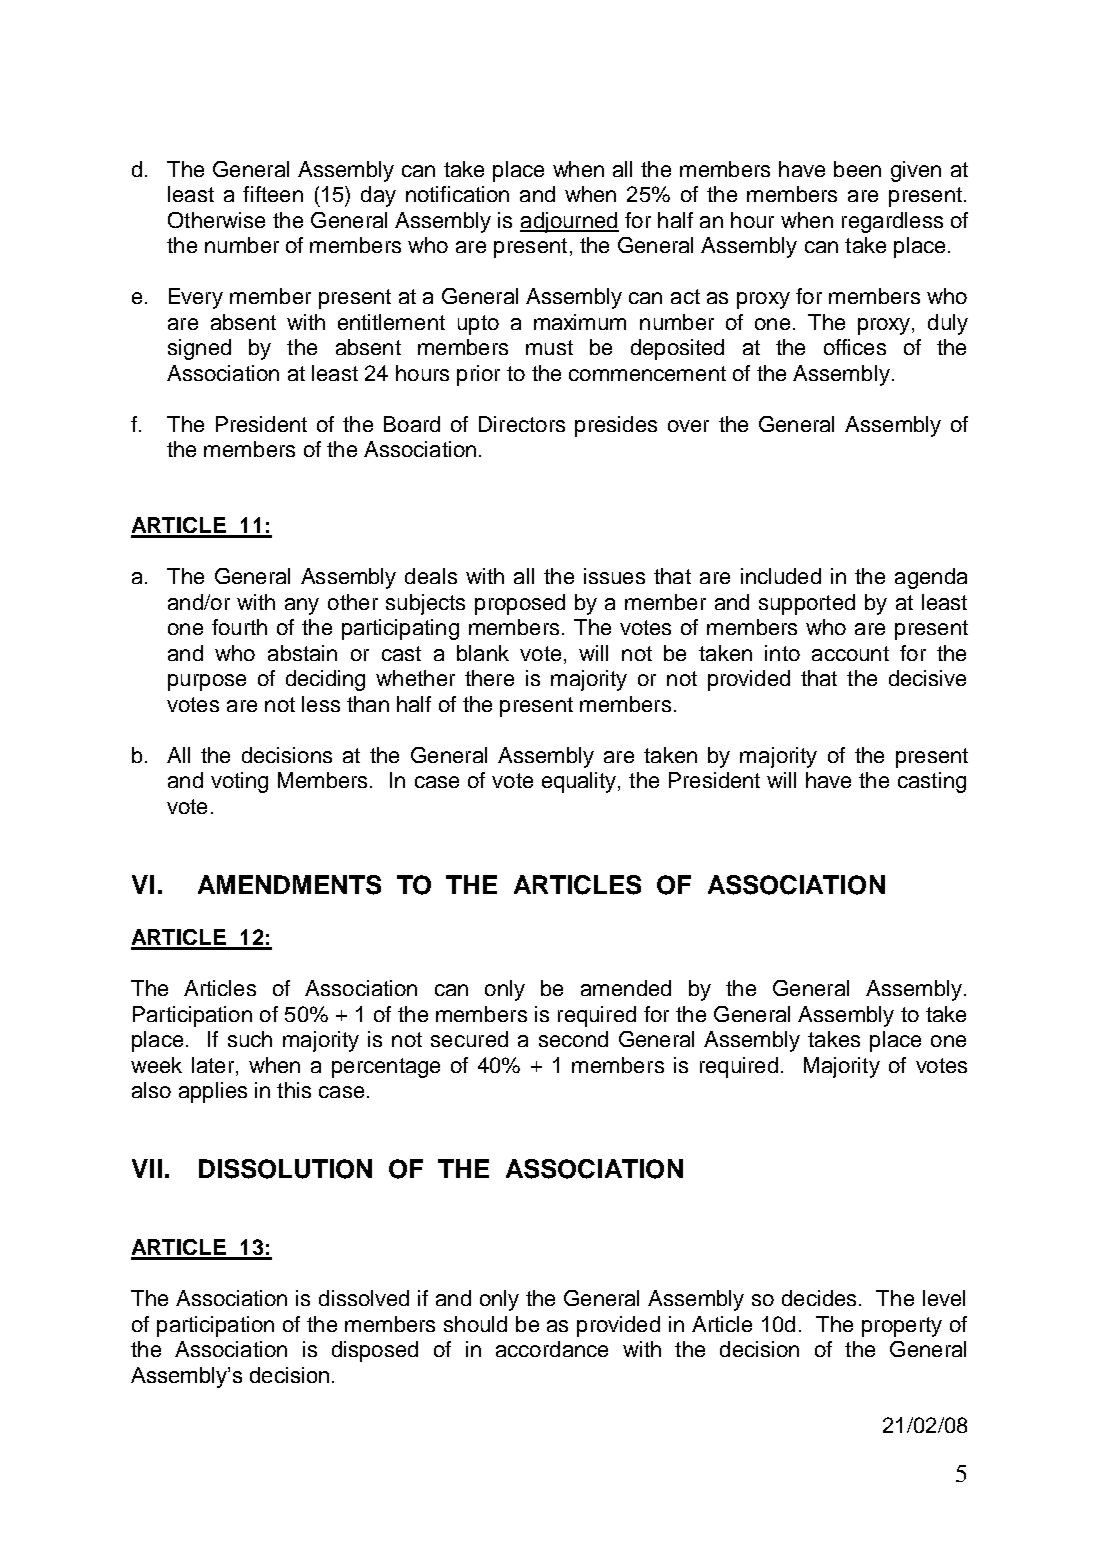  I want to click on proposed, so click(520, 604).
